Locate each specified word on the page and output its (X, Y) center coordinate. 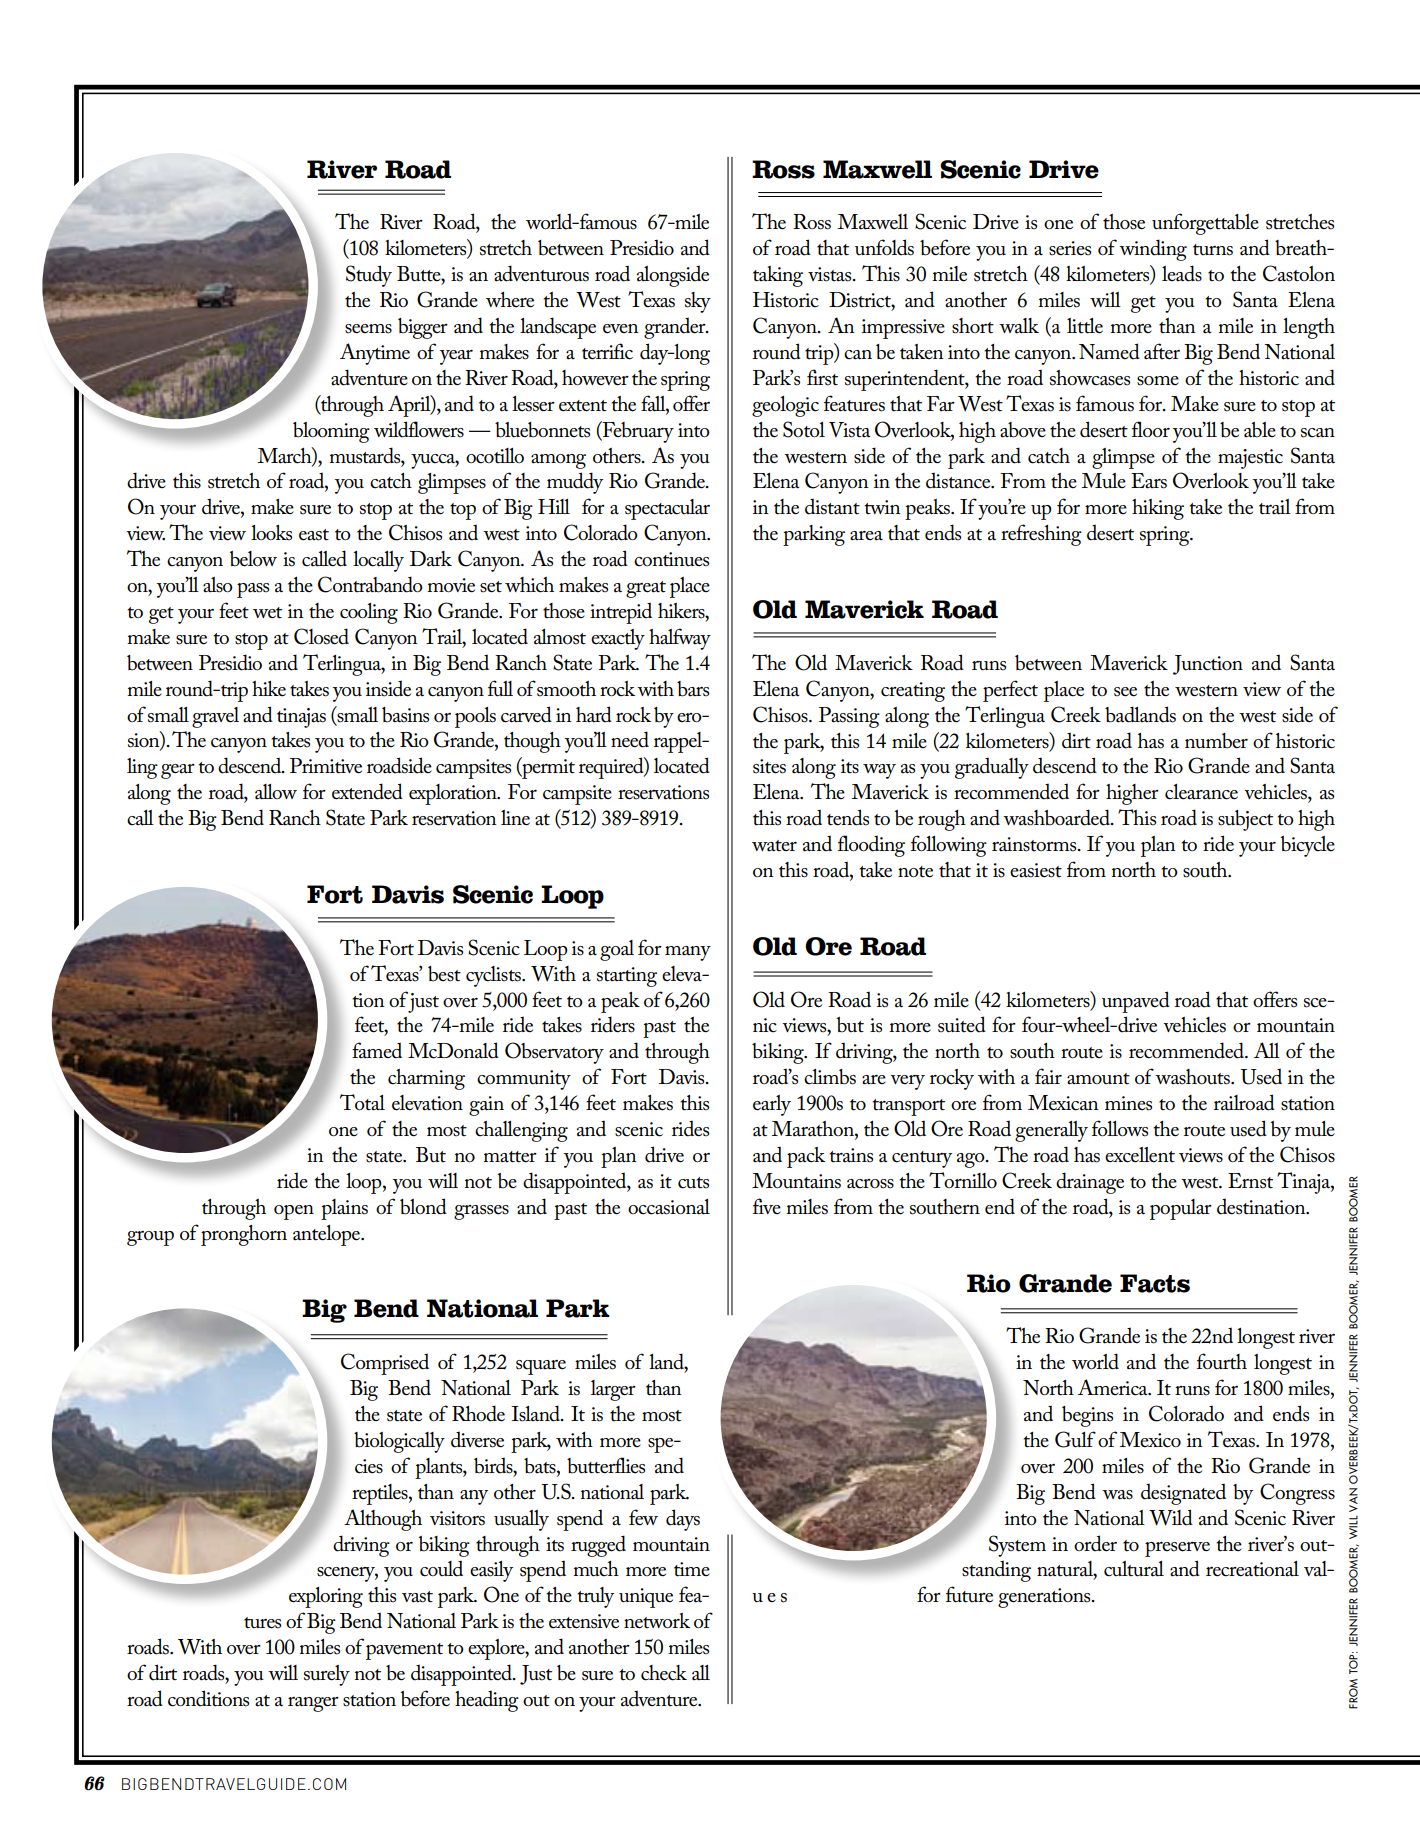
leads (1182, 273)
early (772, 1105)
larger (613, 1390)
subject (1245, 820)
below (253, 559)
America (1114, 1387)
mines (1128, 1103)
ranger (313, 1704)
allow (276, 792)
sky (698, 302)
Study (369, 276)
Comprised (385, 1364)
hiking (1158, 509)
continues (671, 559)
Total (362, 1102)
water (774, 846)
